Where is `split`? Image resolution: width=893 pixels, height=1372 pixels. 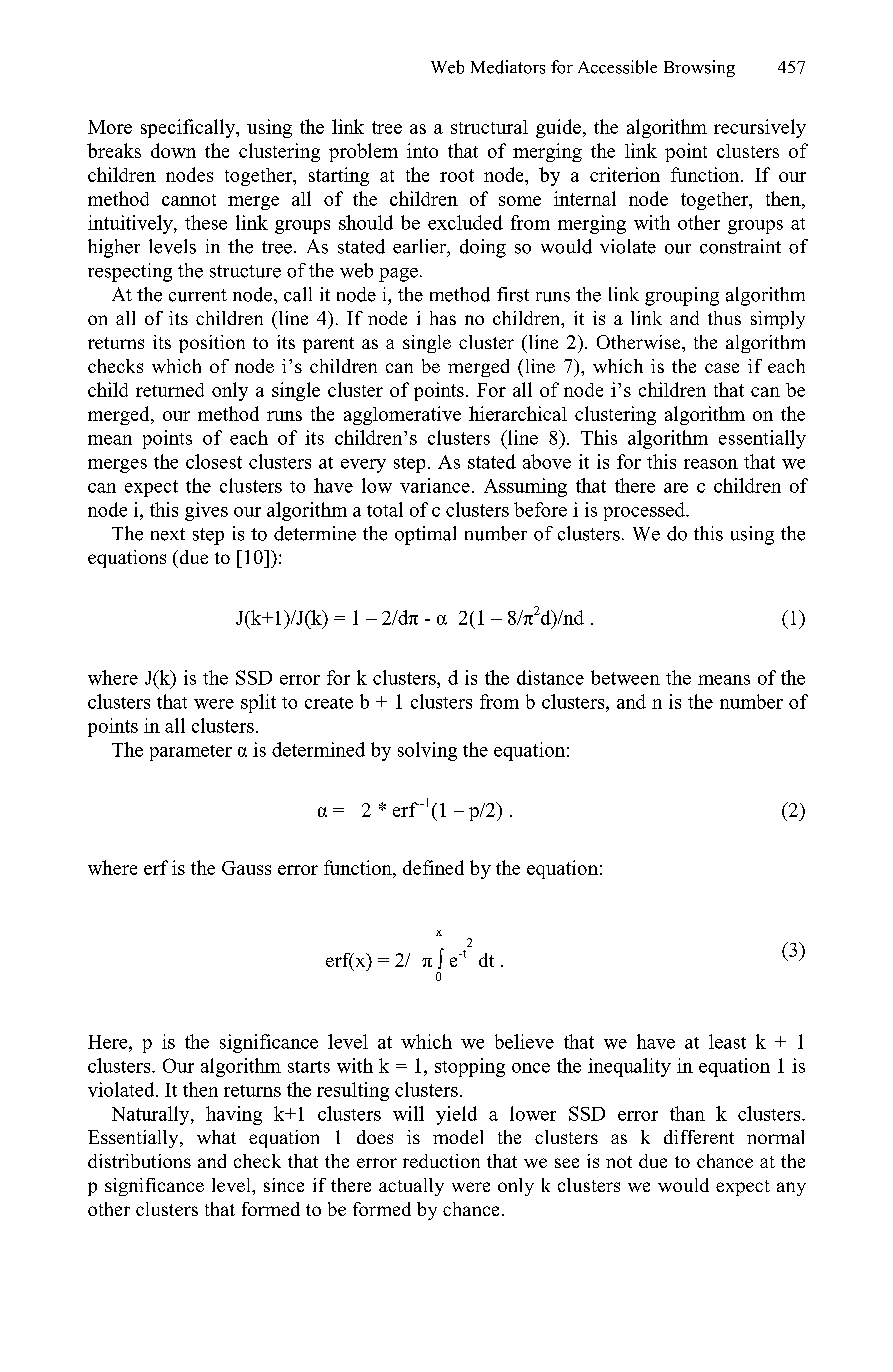
split is located at coordinates (258, 703).
